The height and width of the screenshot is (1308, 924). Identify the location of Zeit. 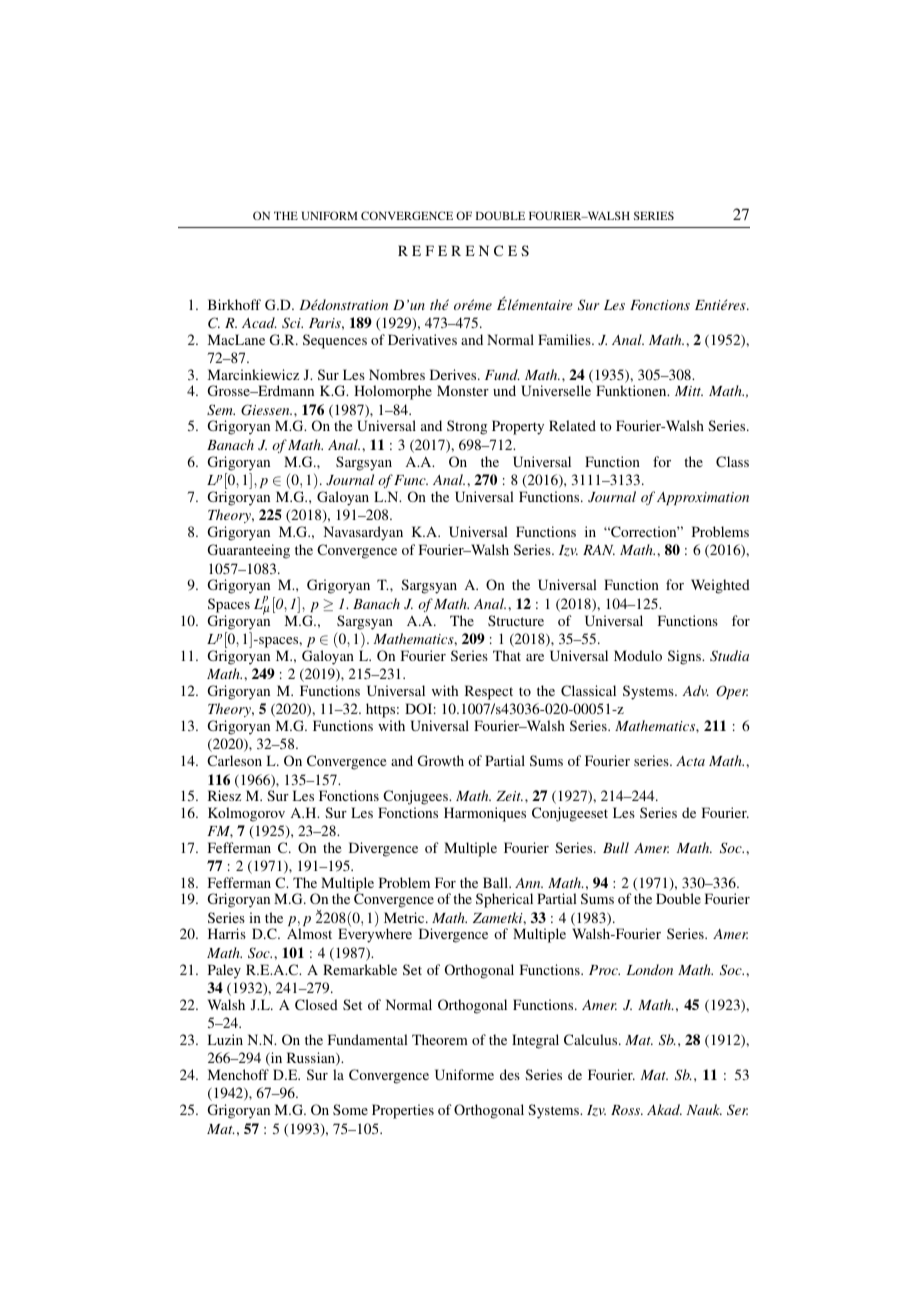
(509, 796).
